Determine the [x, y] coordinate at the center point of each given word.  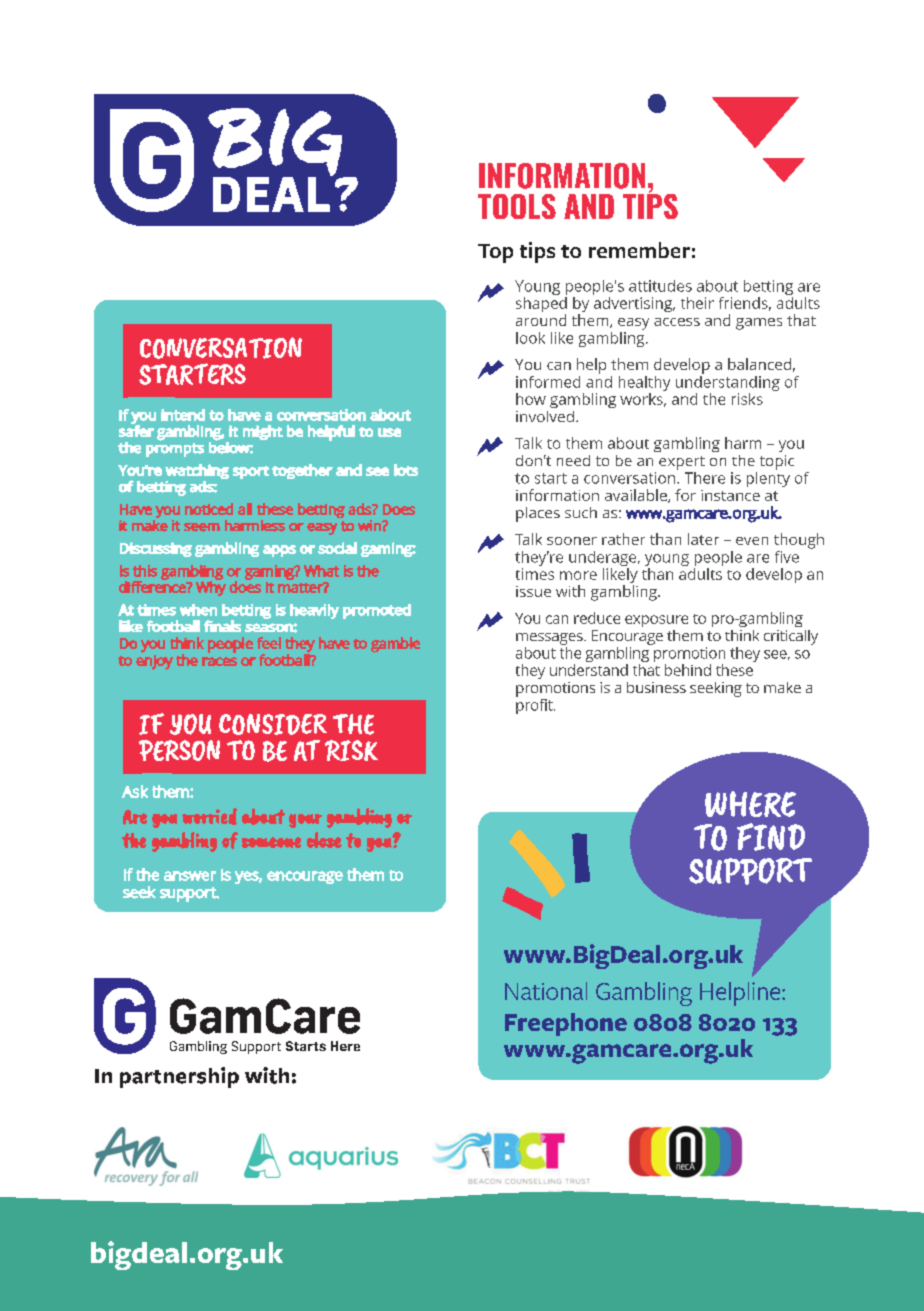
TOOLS [517, 206]
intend [183, 415]
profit [535, 705]
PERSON [179, 750]
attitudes [660, 286]
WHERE [750, 804]
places [538, 514]
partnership [179, 1077]
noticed [209, 509]
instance [730, 495]
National [546, 991]
